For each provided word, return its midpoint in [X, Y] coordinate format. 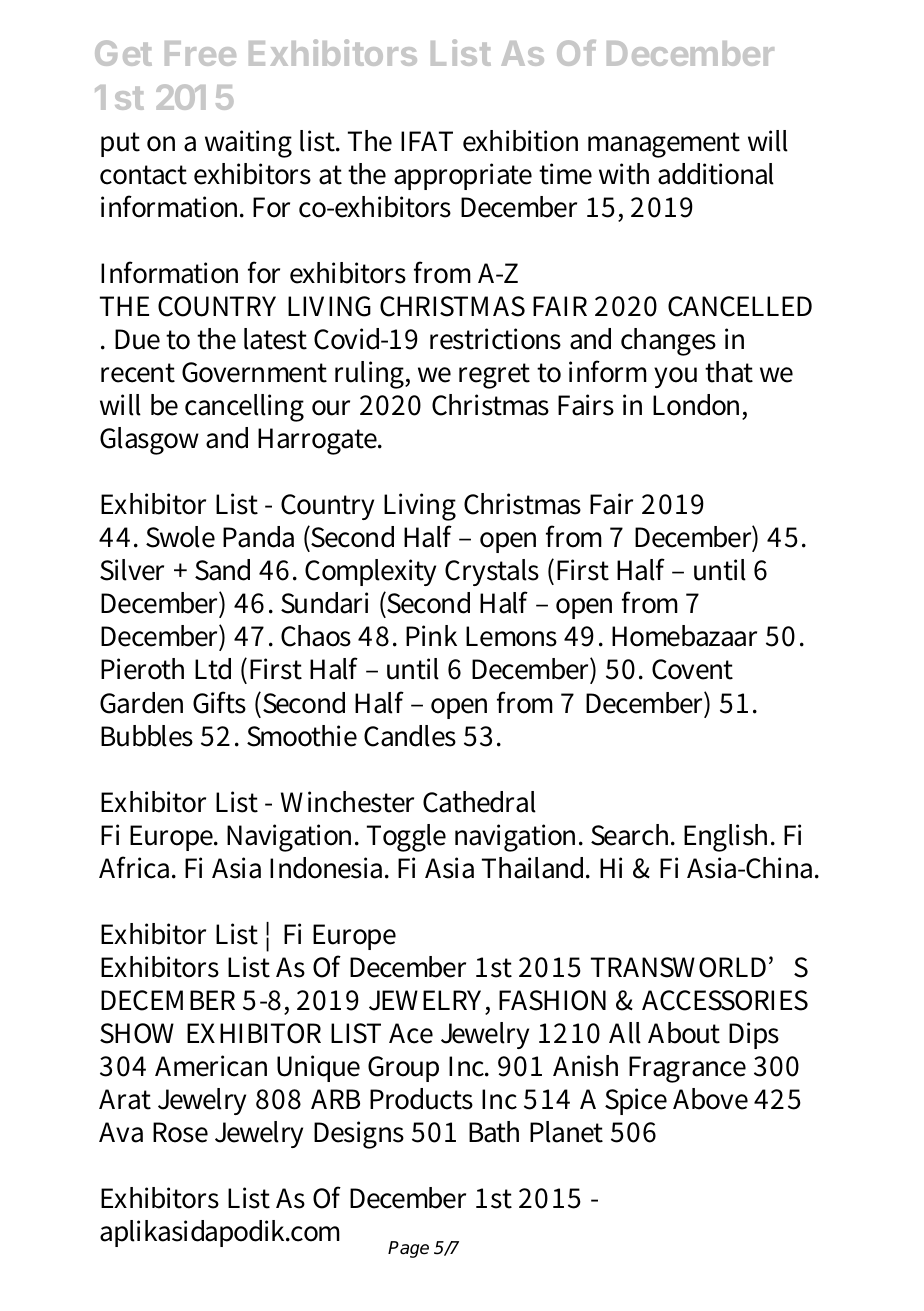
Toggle [406, 838]
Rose [180, 1132]
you [675, 377]
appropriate [463, 176]
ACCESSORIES [725, 1000]
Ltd [213, 669]
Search [632, 835]
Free [200, 53]
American [211, 1066]
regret [494, 376]
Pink [431, 635]
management [664, 145]
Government [254, 372]
